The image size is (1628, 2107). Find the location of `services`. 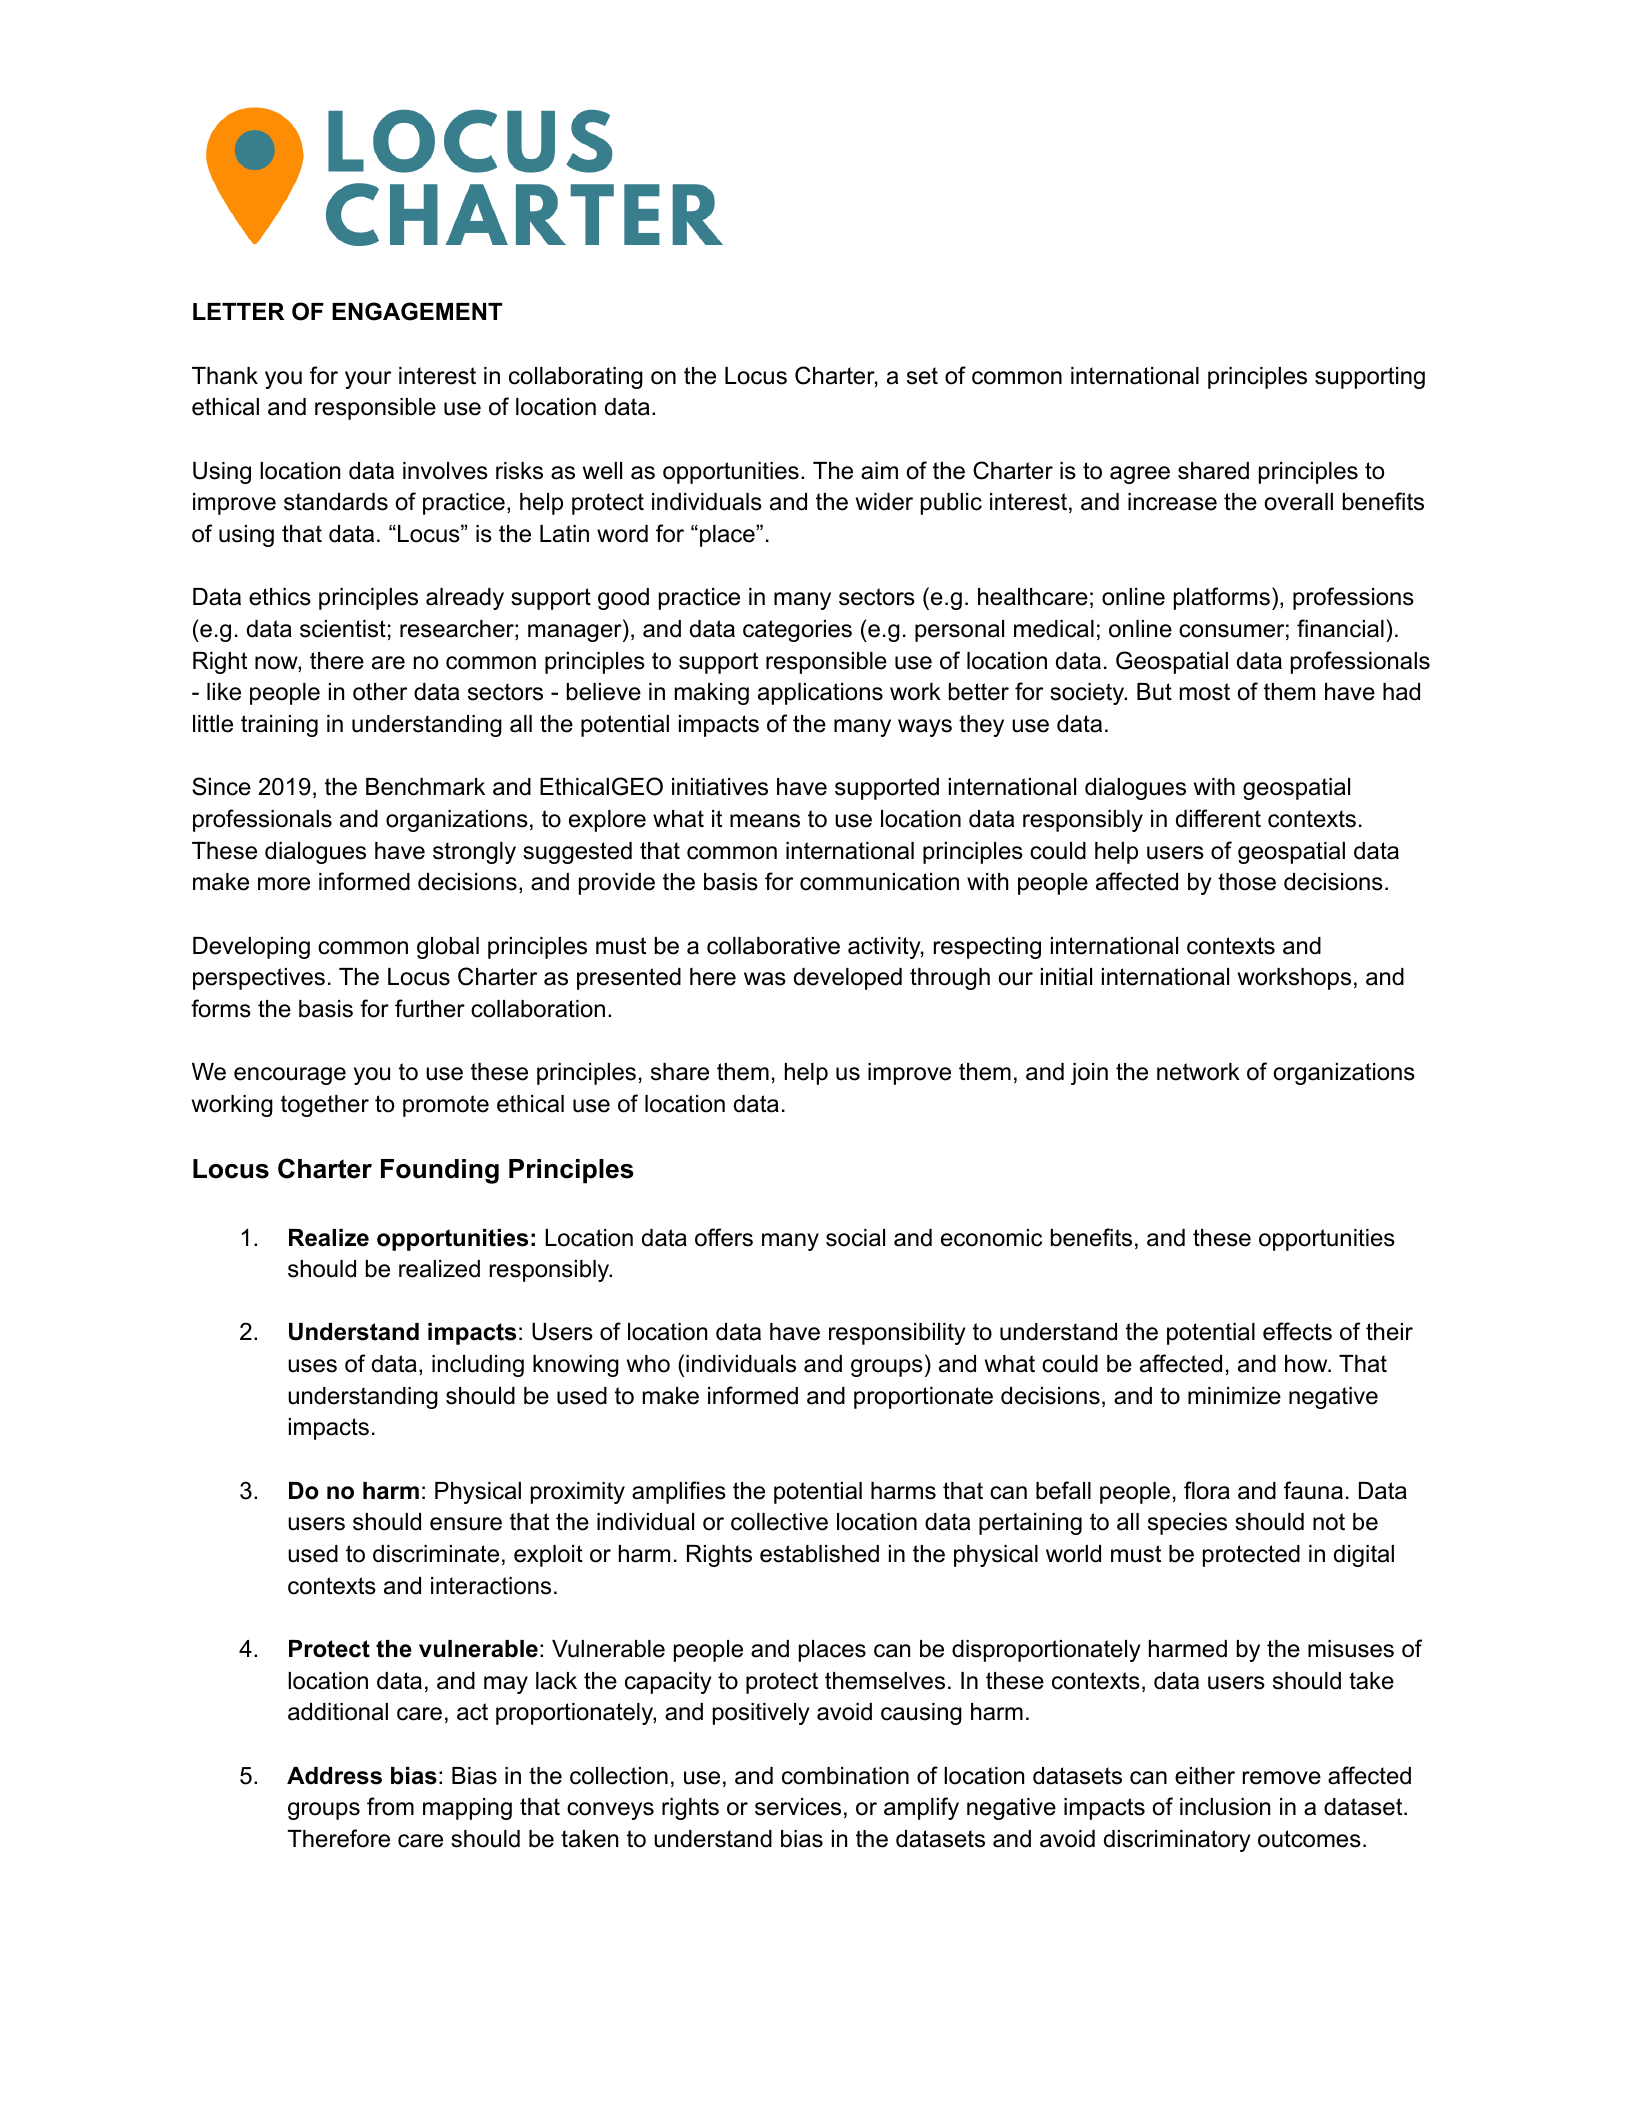

services is located at coordinates (798, 1807).
